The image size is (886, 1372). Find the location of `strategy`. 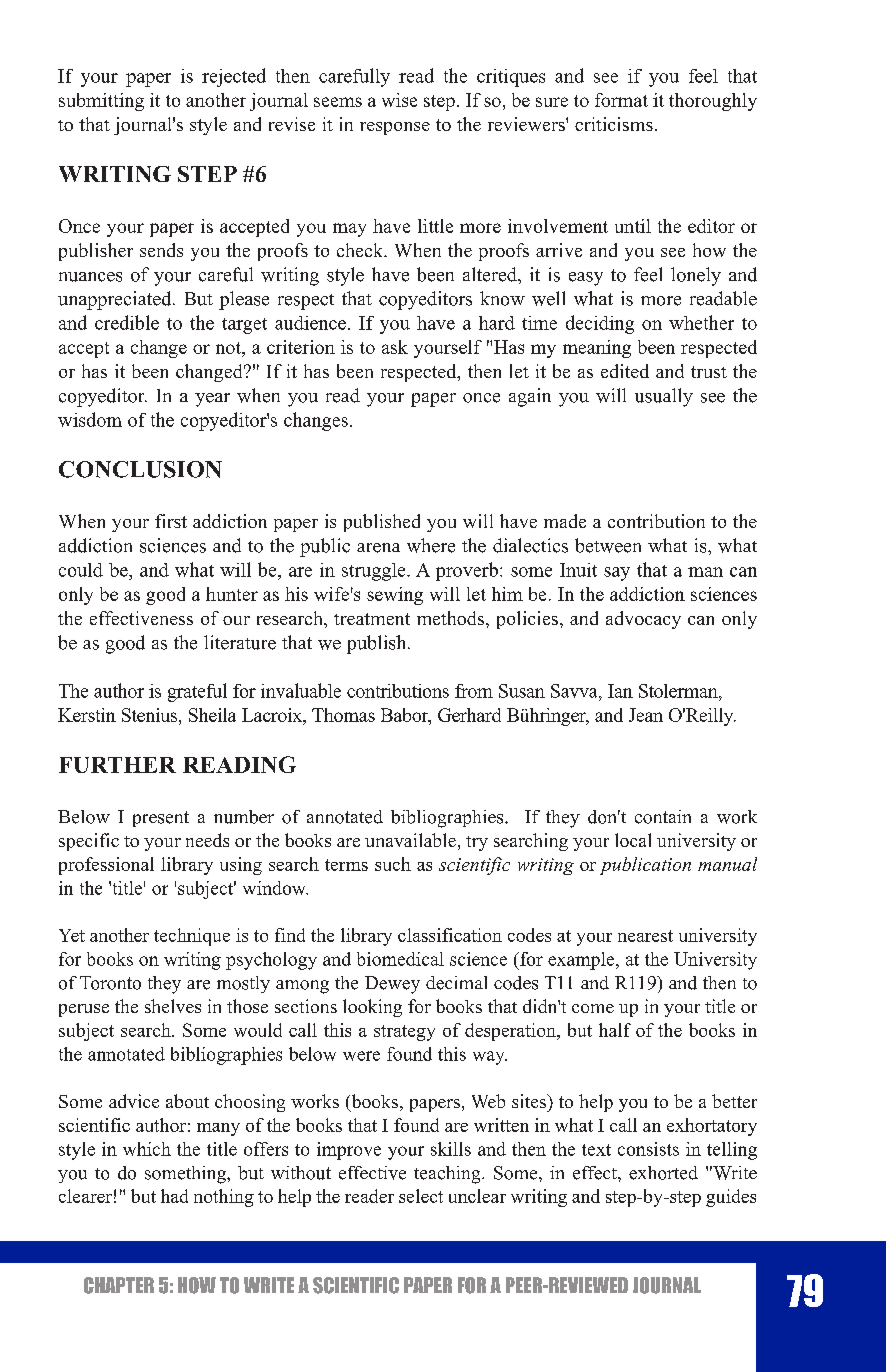

strategy is located at coordinates (404, 1033).
